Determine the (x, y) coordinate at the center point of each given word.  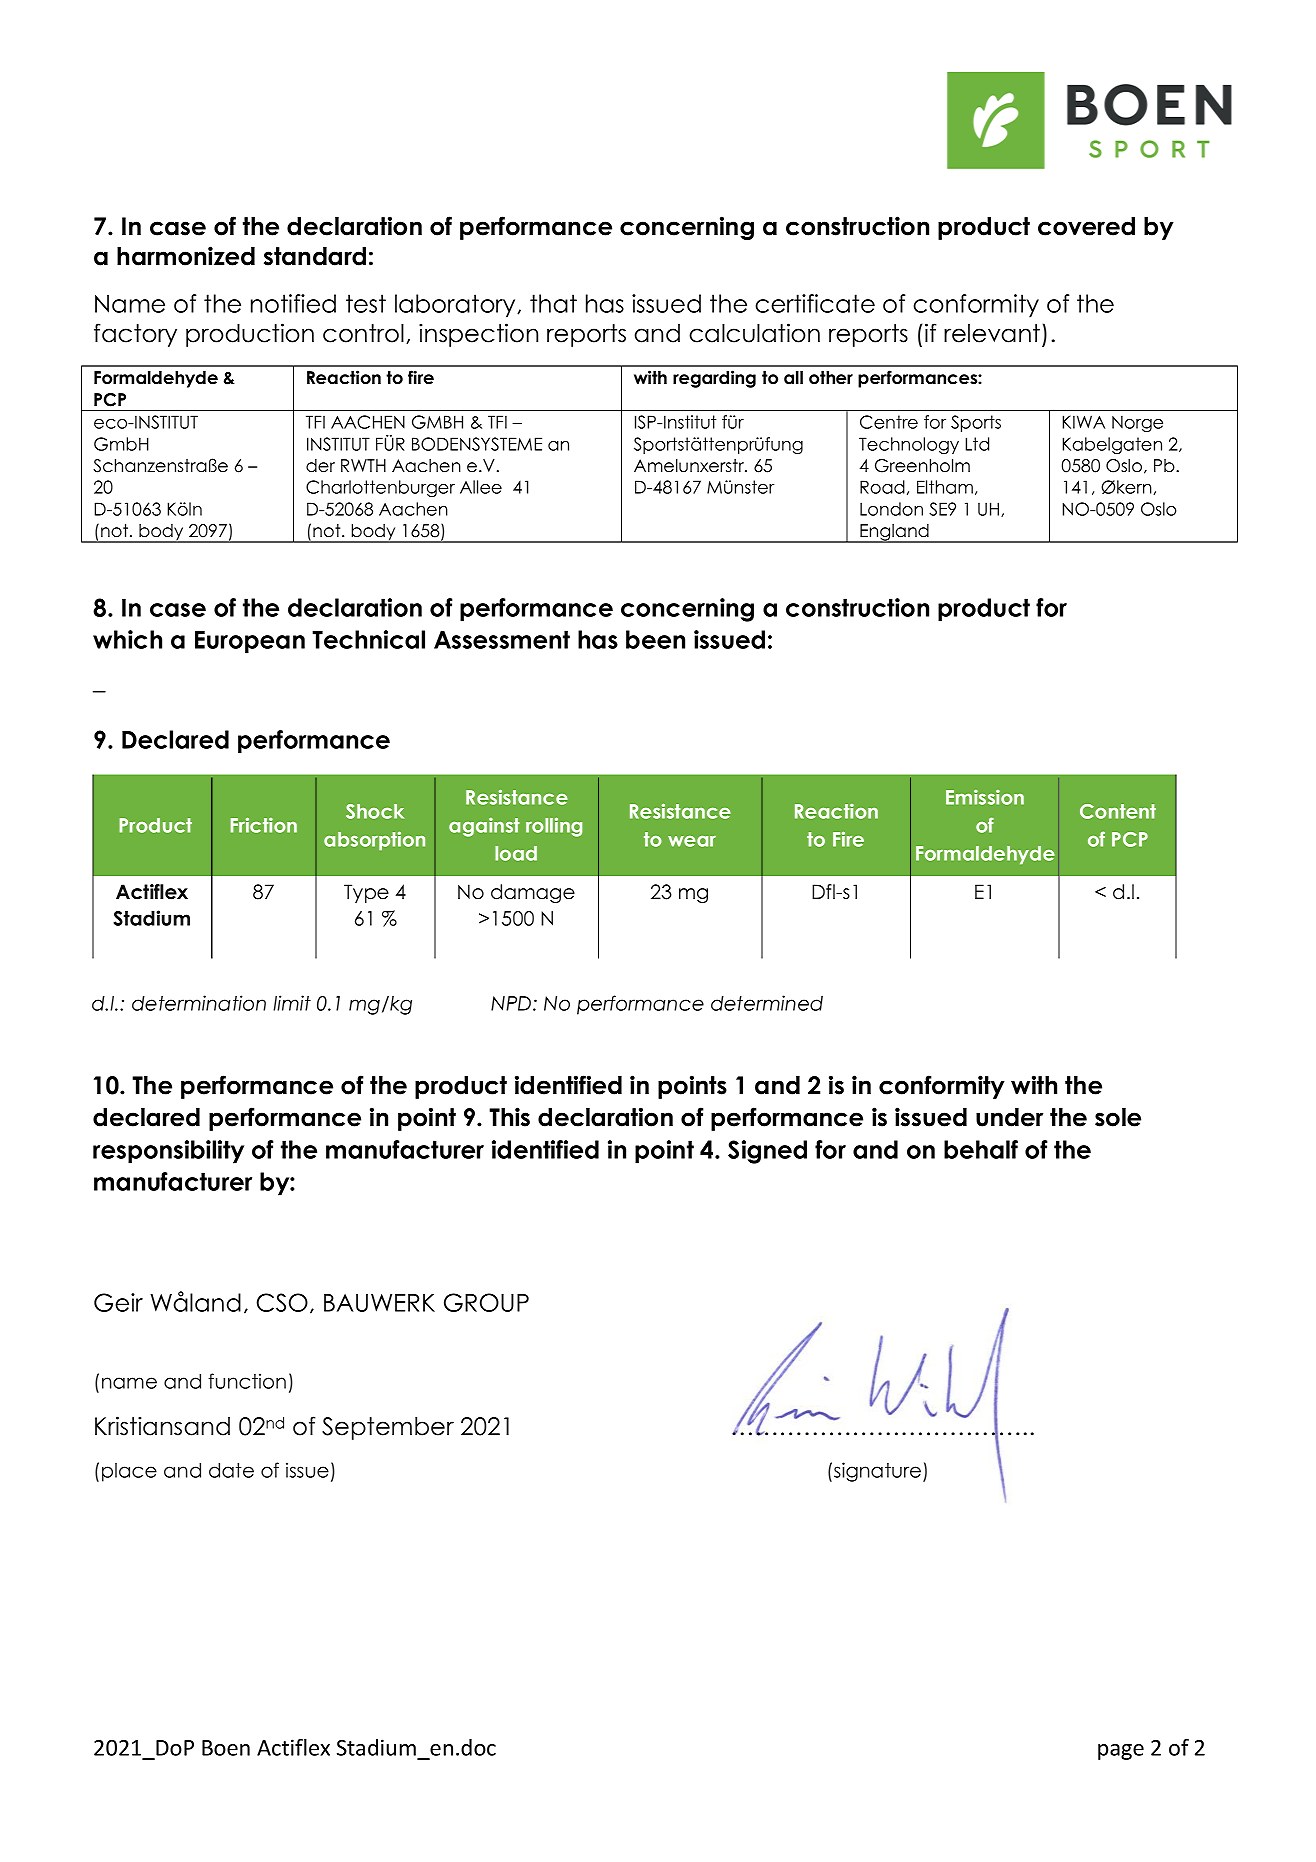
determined (767, 1003)
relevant (992, 333)
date (231, 1470)
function (247, 1381)
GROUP (486, 1302)
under (1009, 1117)
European (250, 642)
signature (879, 1472)
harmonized (186, 256)
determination (199, 1003)
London (891, 509)
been (655, 639)
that (553, 303)
